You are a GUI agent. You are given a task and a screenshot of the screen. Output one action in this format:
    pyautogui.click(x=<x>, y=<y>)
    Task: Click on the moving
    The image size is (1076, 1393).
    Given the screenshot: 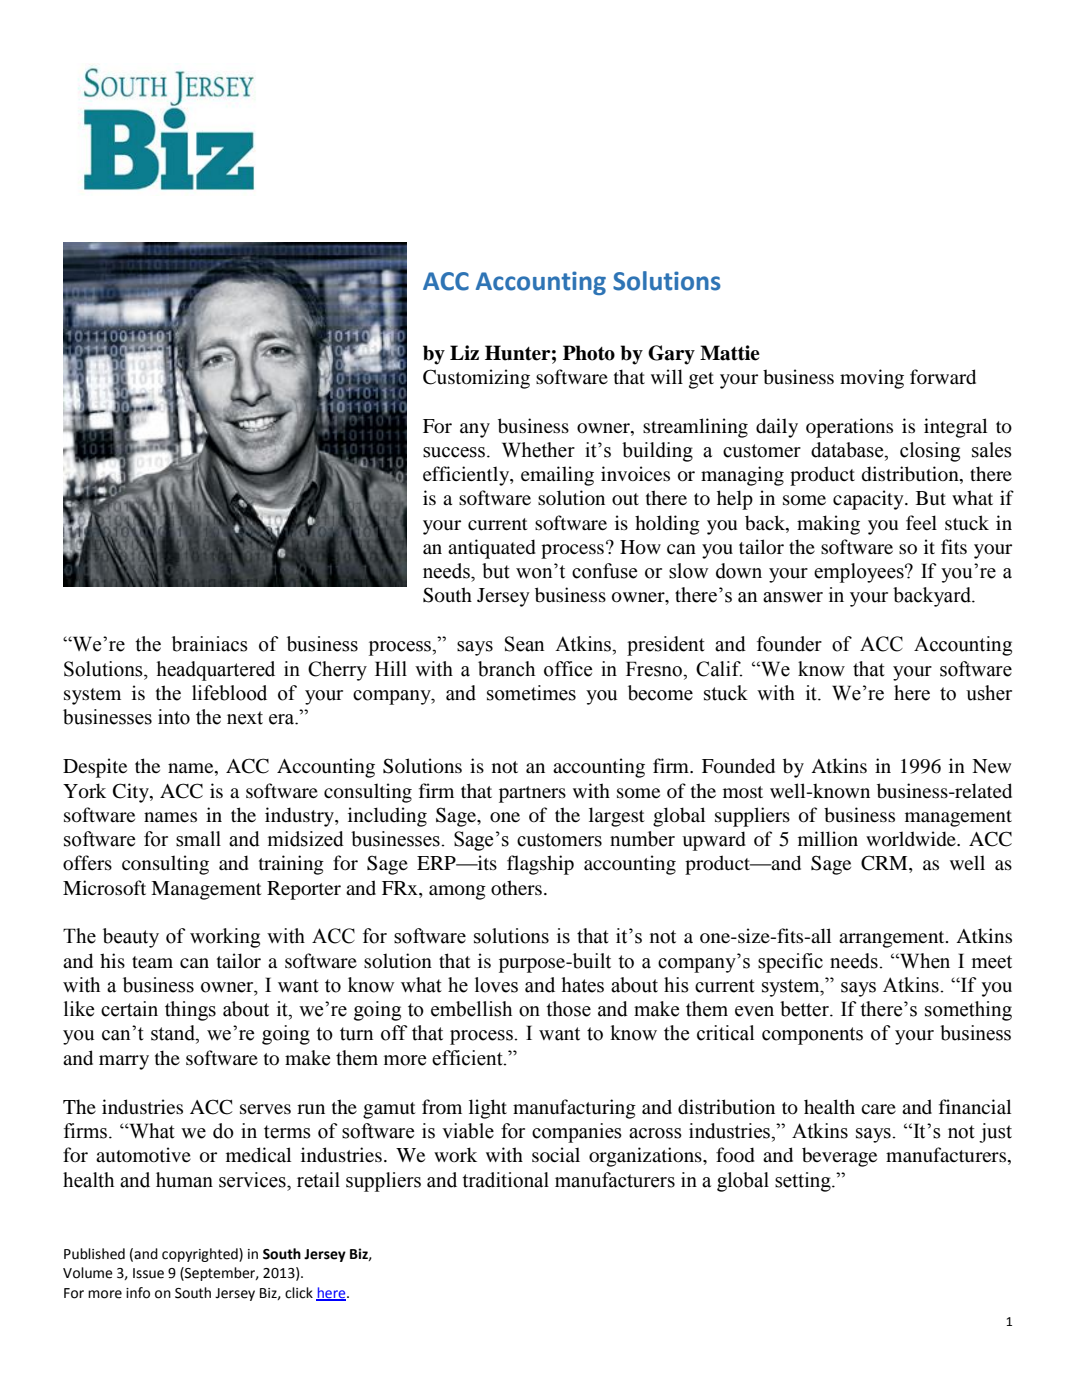 What is the action you would take?
    pyautogui.click(x=872, y=379)
